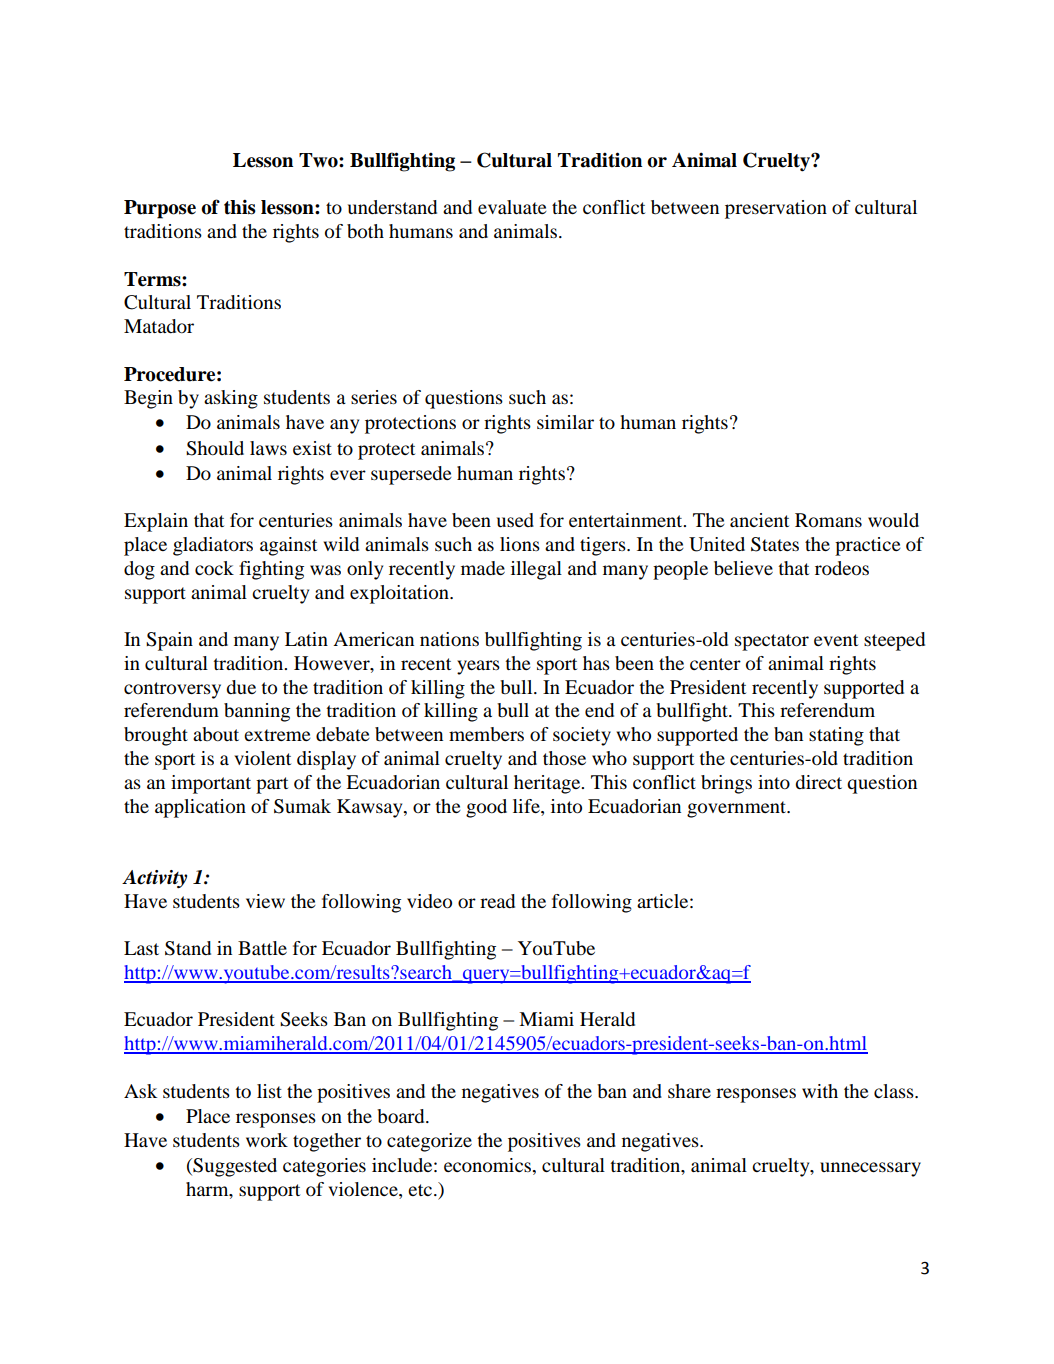 Image resolution: width=1054 pixels, height=1364 pixels. What do you see at coordinates (512, 207) in the document?
I see `evaluate` at bounding box center [512, 207].
